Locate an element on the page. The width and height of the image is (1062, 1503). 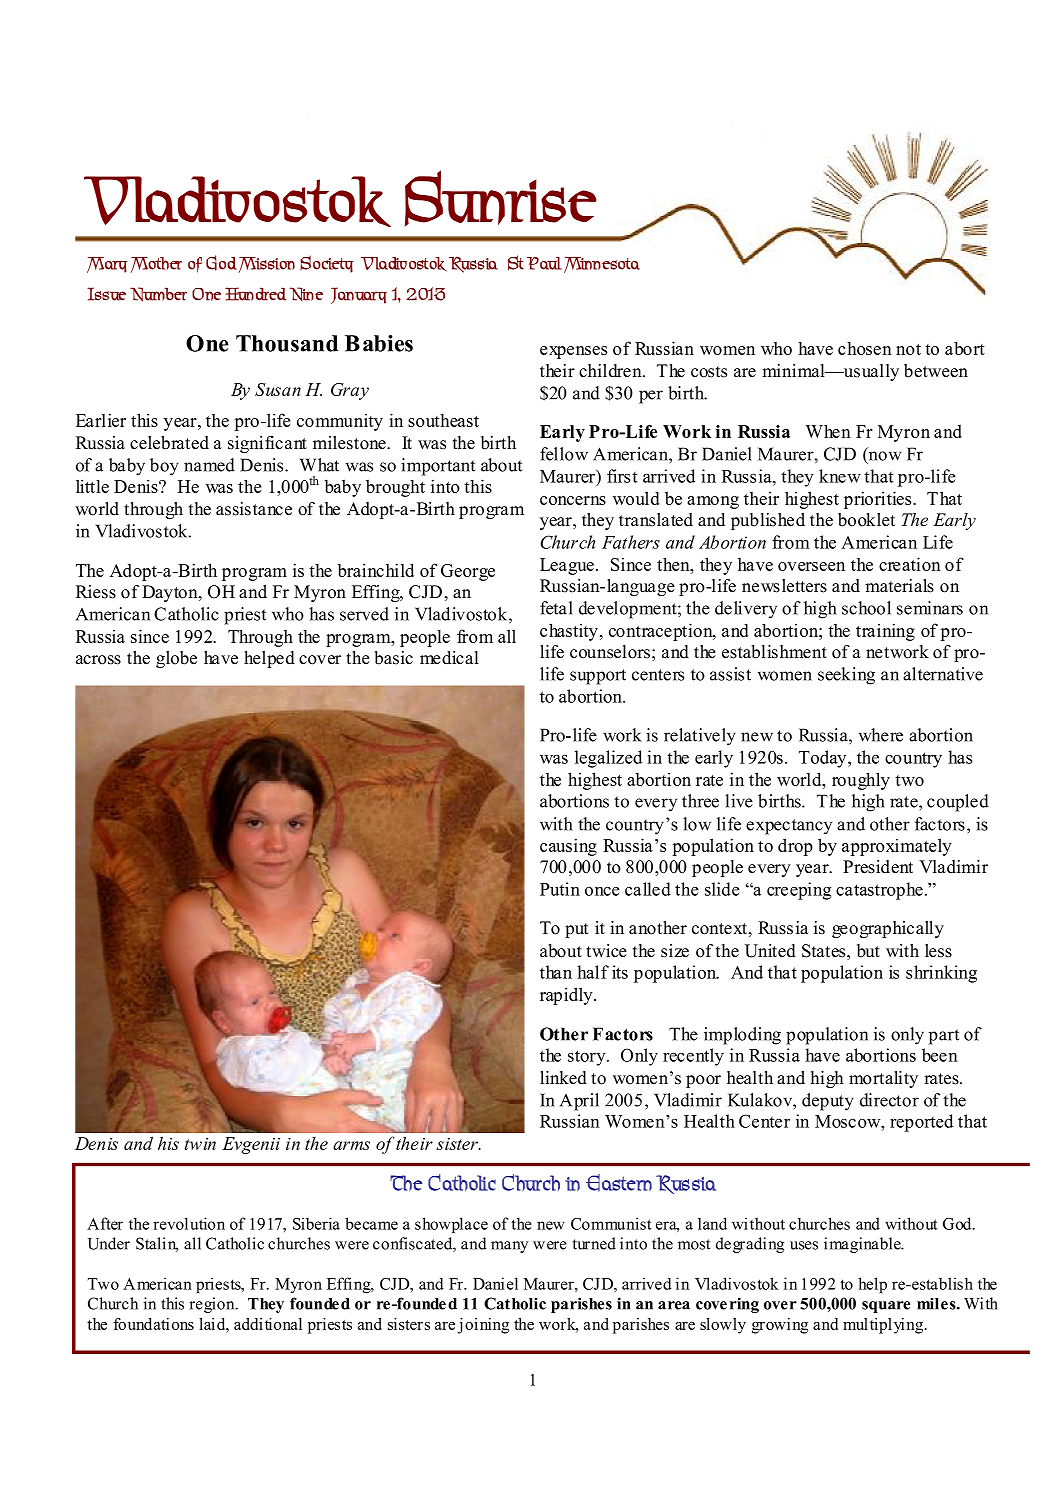
but is located at coordinates (868, 951).
